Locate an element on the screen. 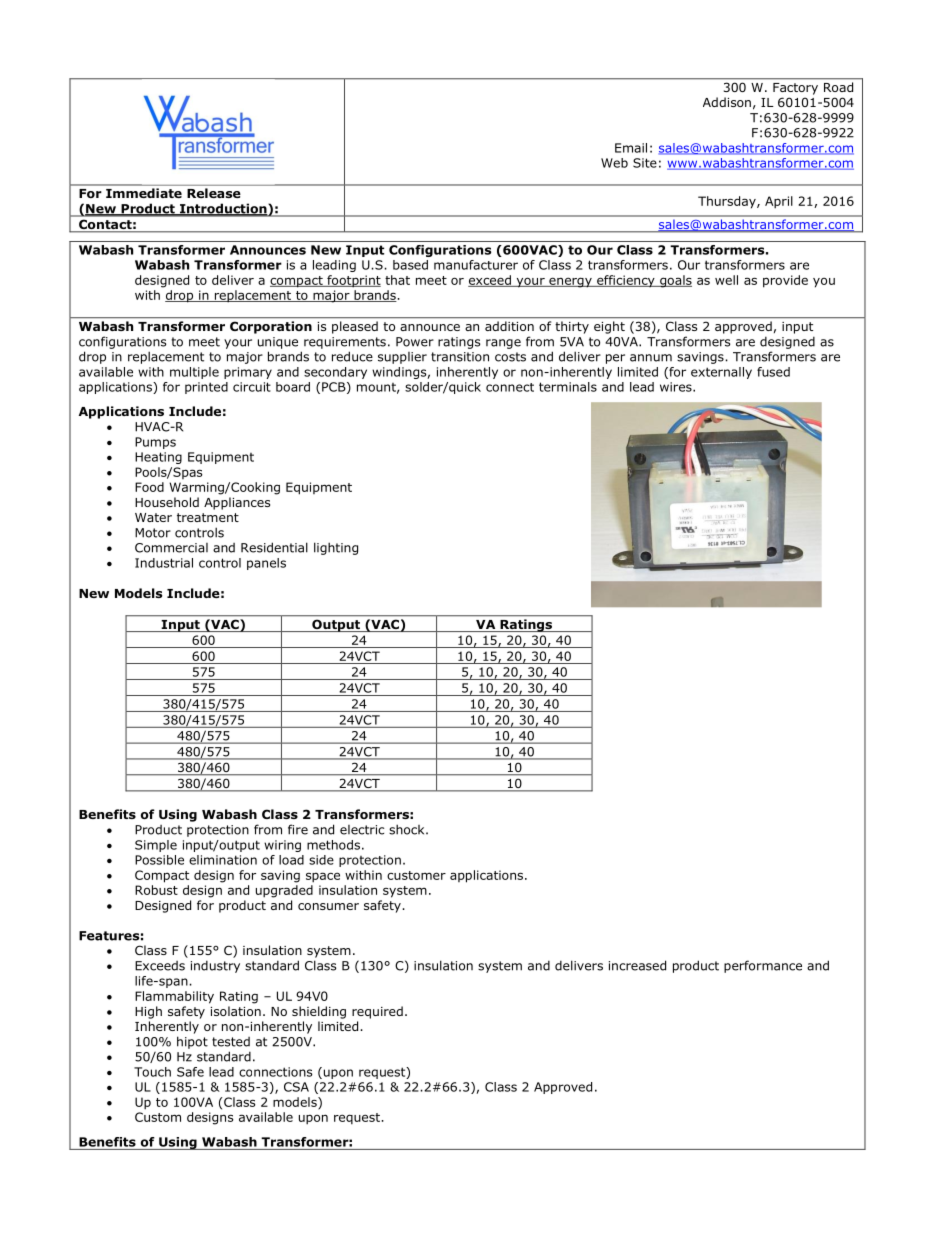  wires is located at coordinates (677, 387).
